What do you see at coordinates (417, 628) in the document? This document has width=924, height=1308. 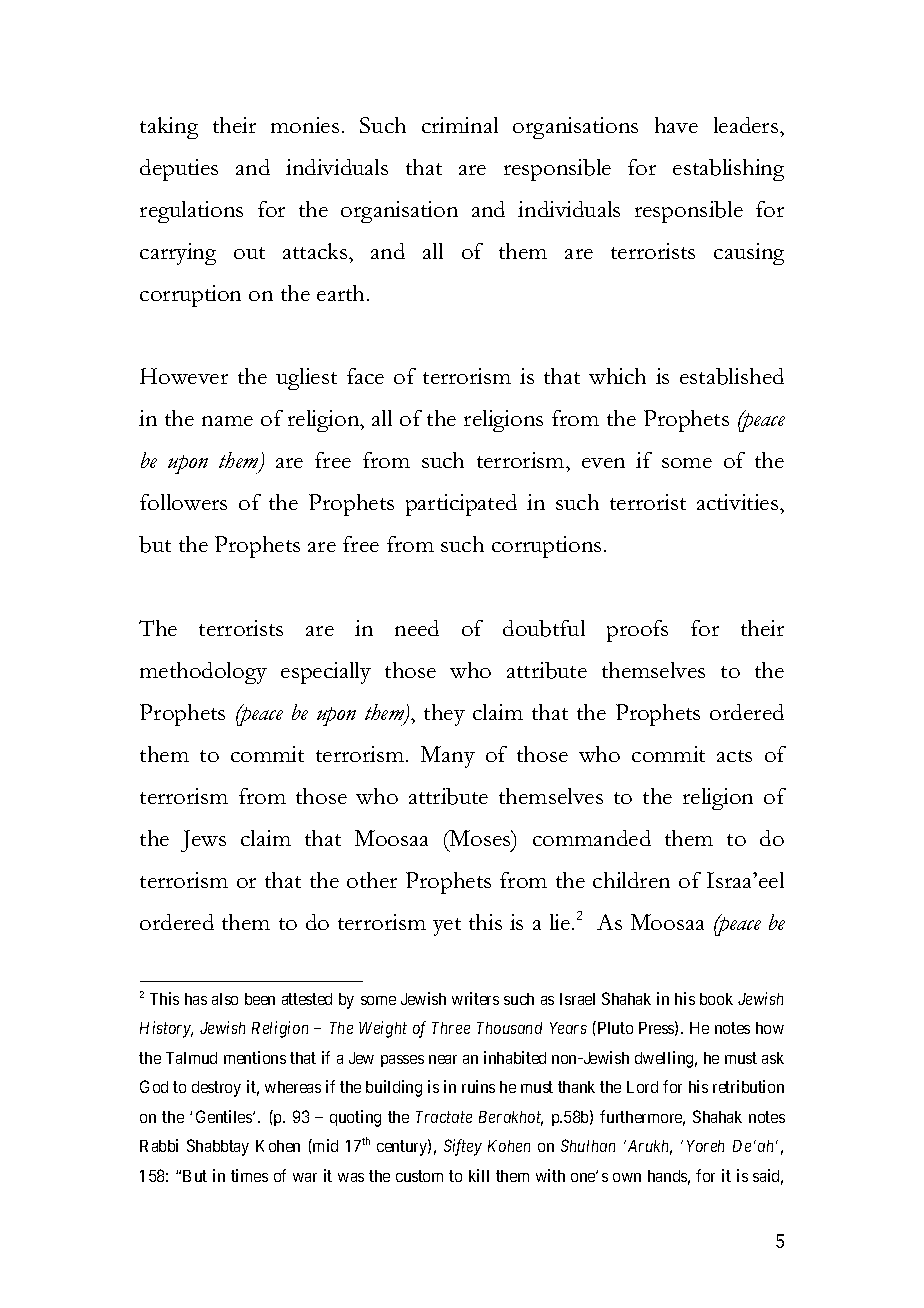 I see `need` at bounding box center [417, 628].
